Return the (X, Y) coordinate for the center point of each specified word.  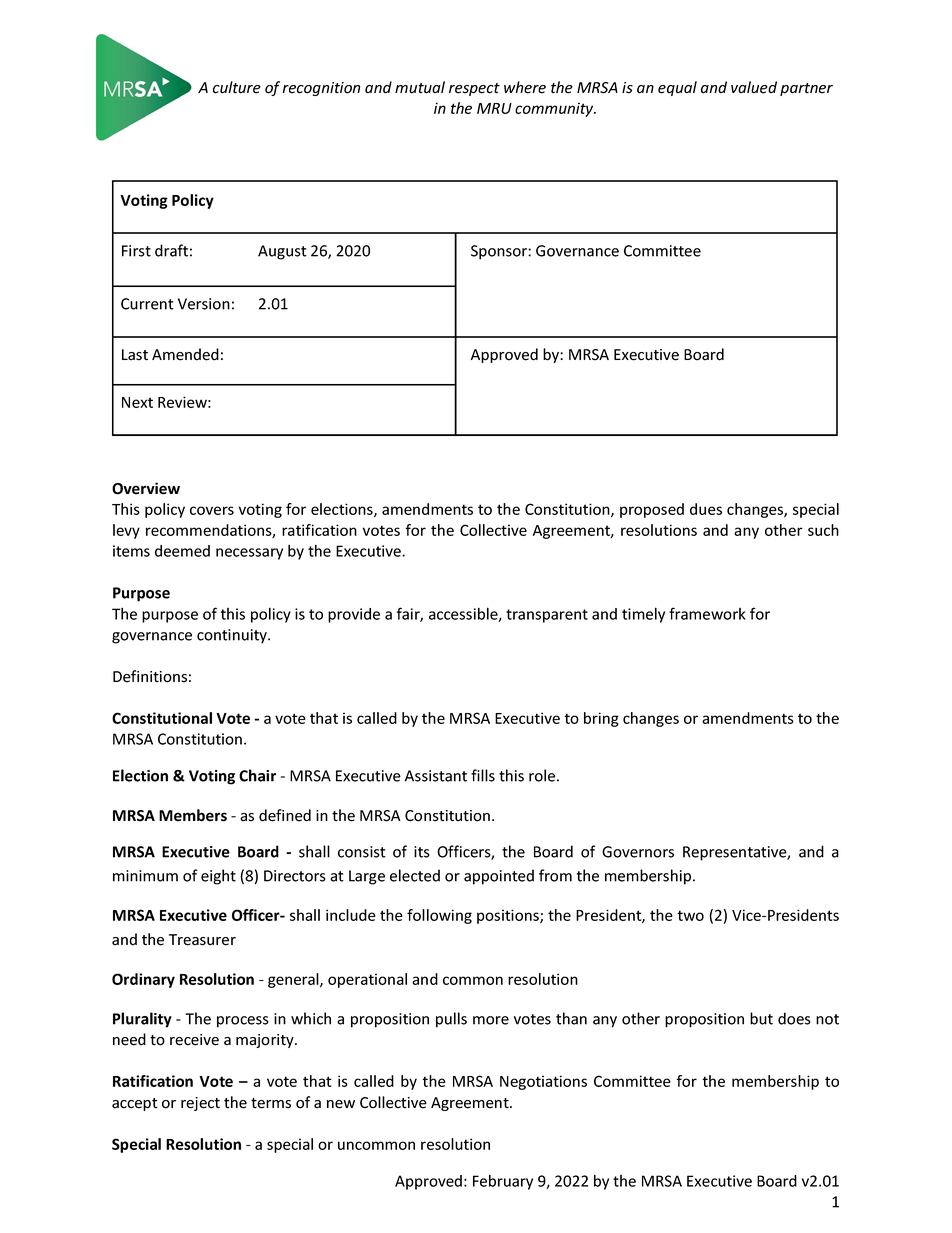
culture (237, 87)
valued (754, 87)
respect (474, 89)
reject (200, 1104)
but (761, 1018)
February (503, 1182)
